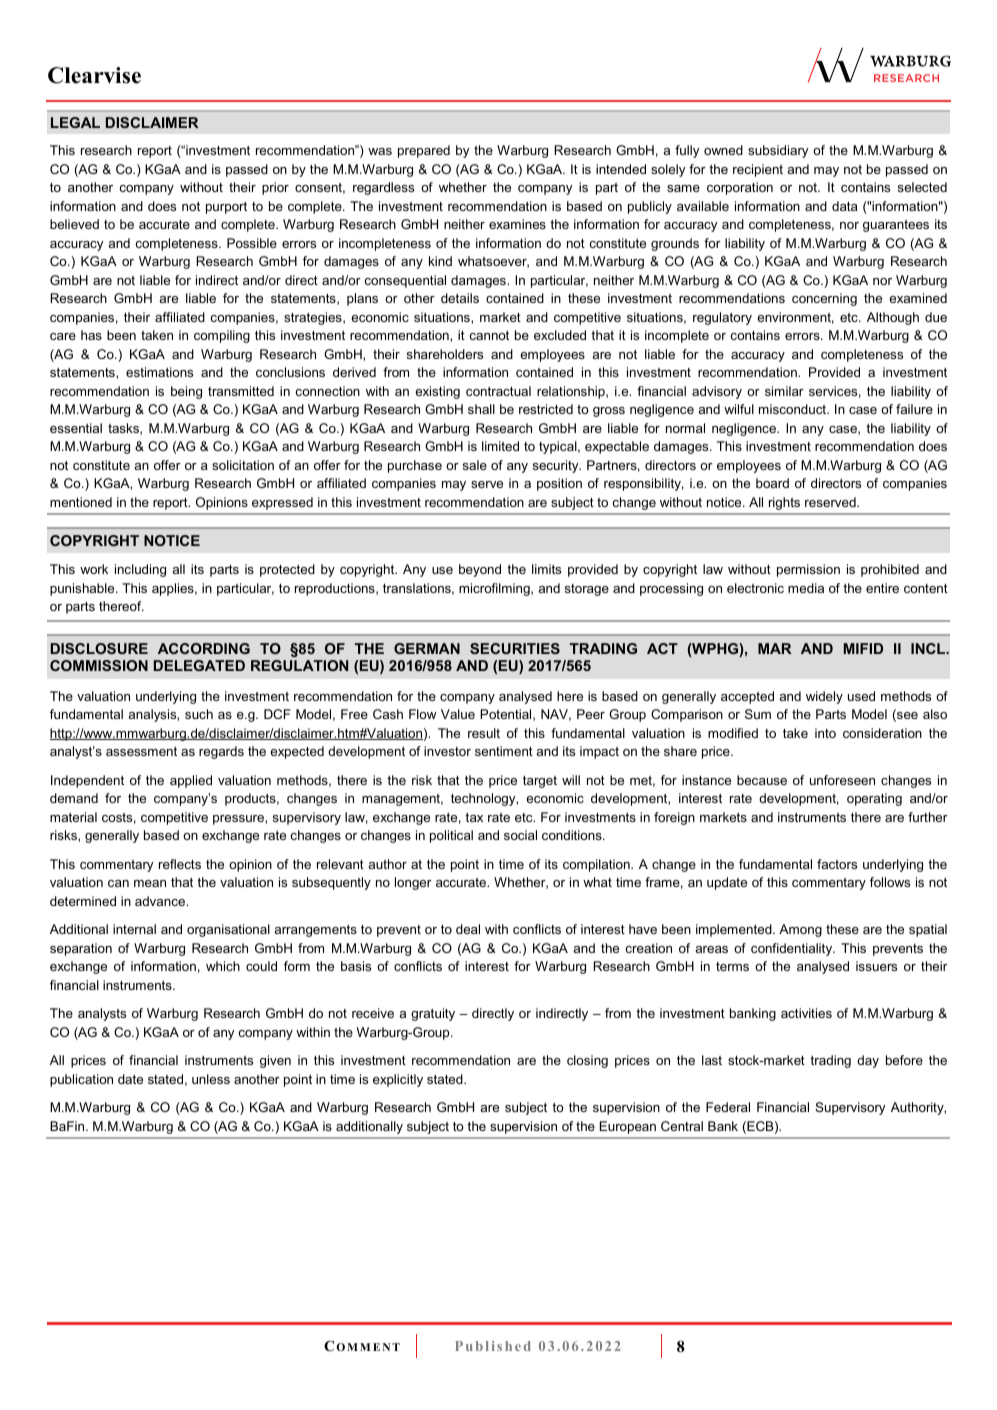 The height and width of the screenshot is (1410, 997). I want to click on social, so click(520, 835).
